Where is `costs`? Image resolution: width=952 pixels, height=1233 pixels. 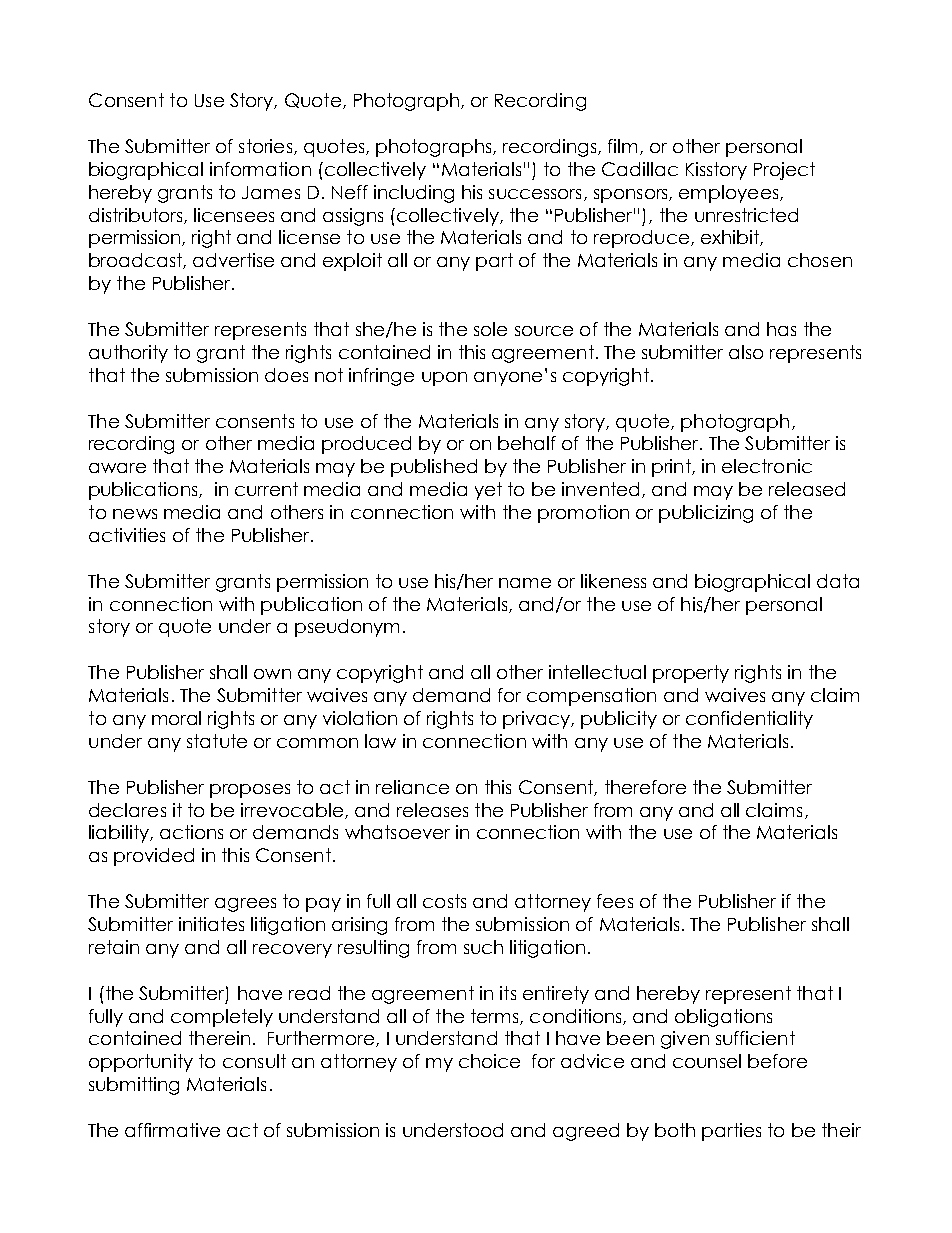 costs is located at coordinates (444, 901).
